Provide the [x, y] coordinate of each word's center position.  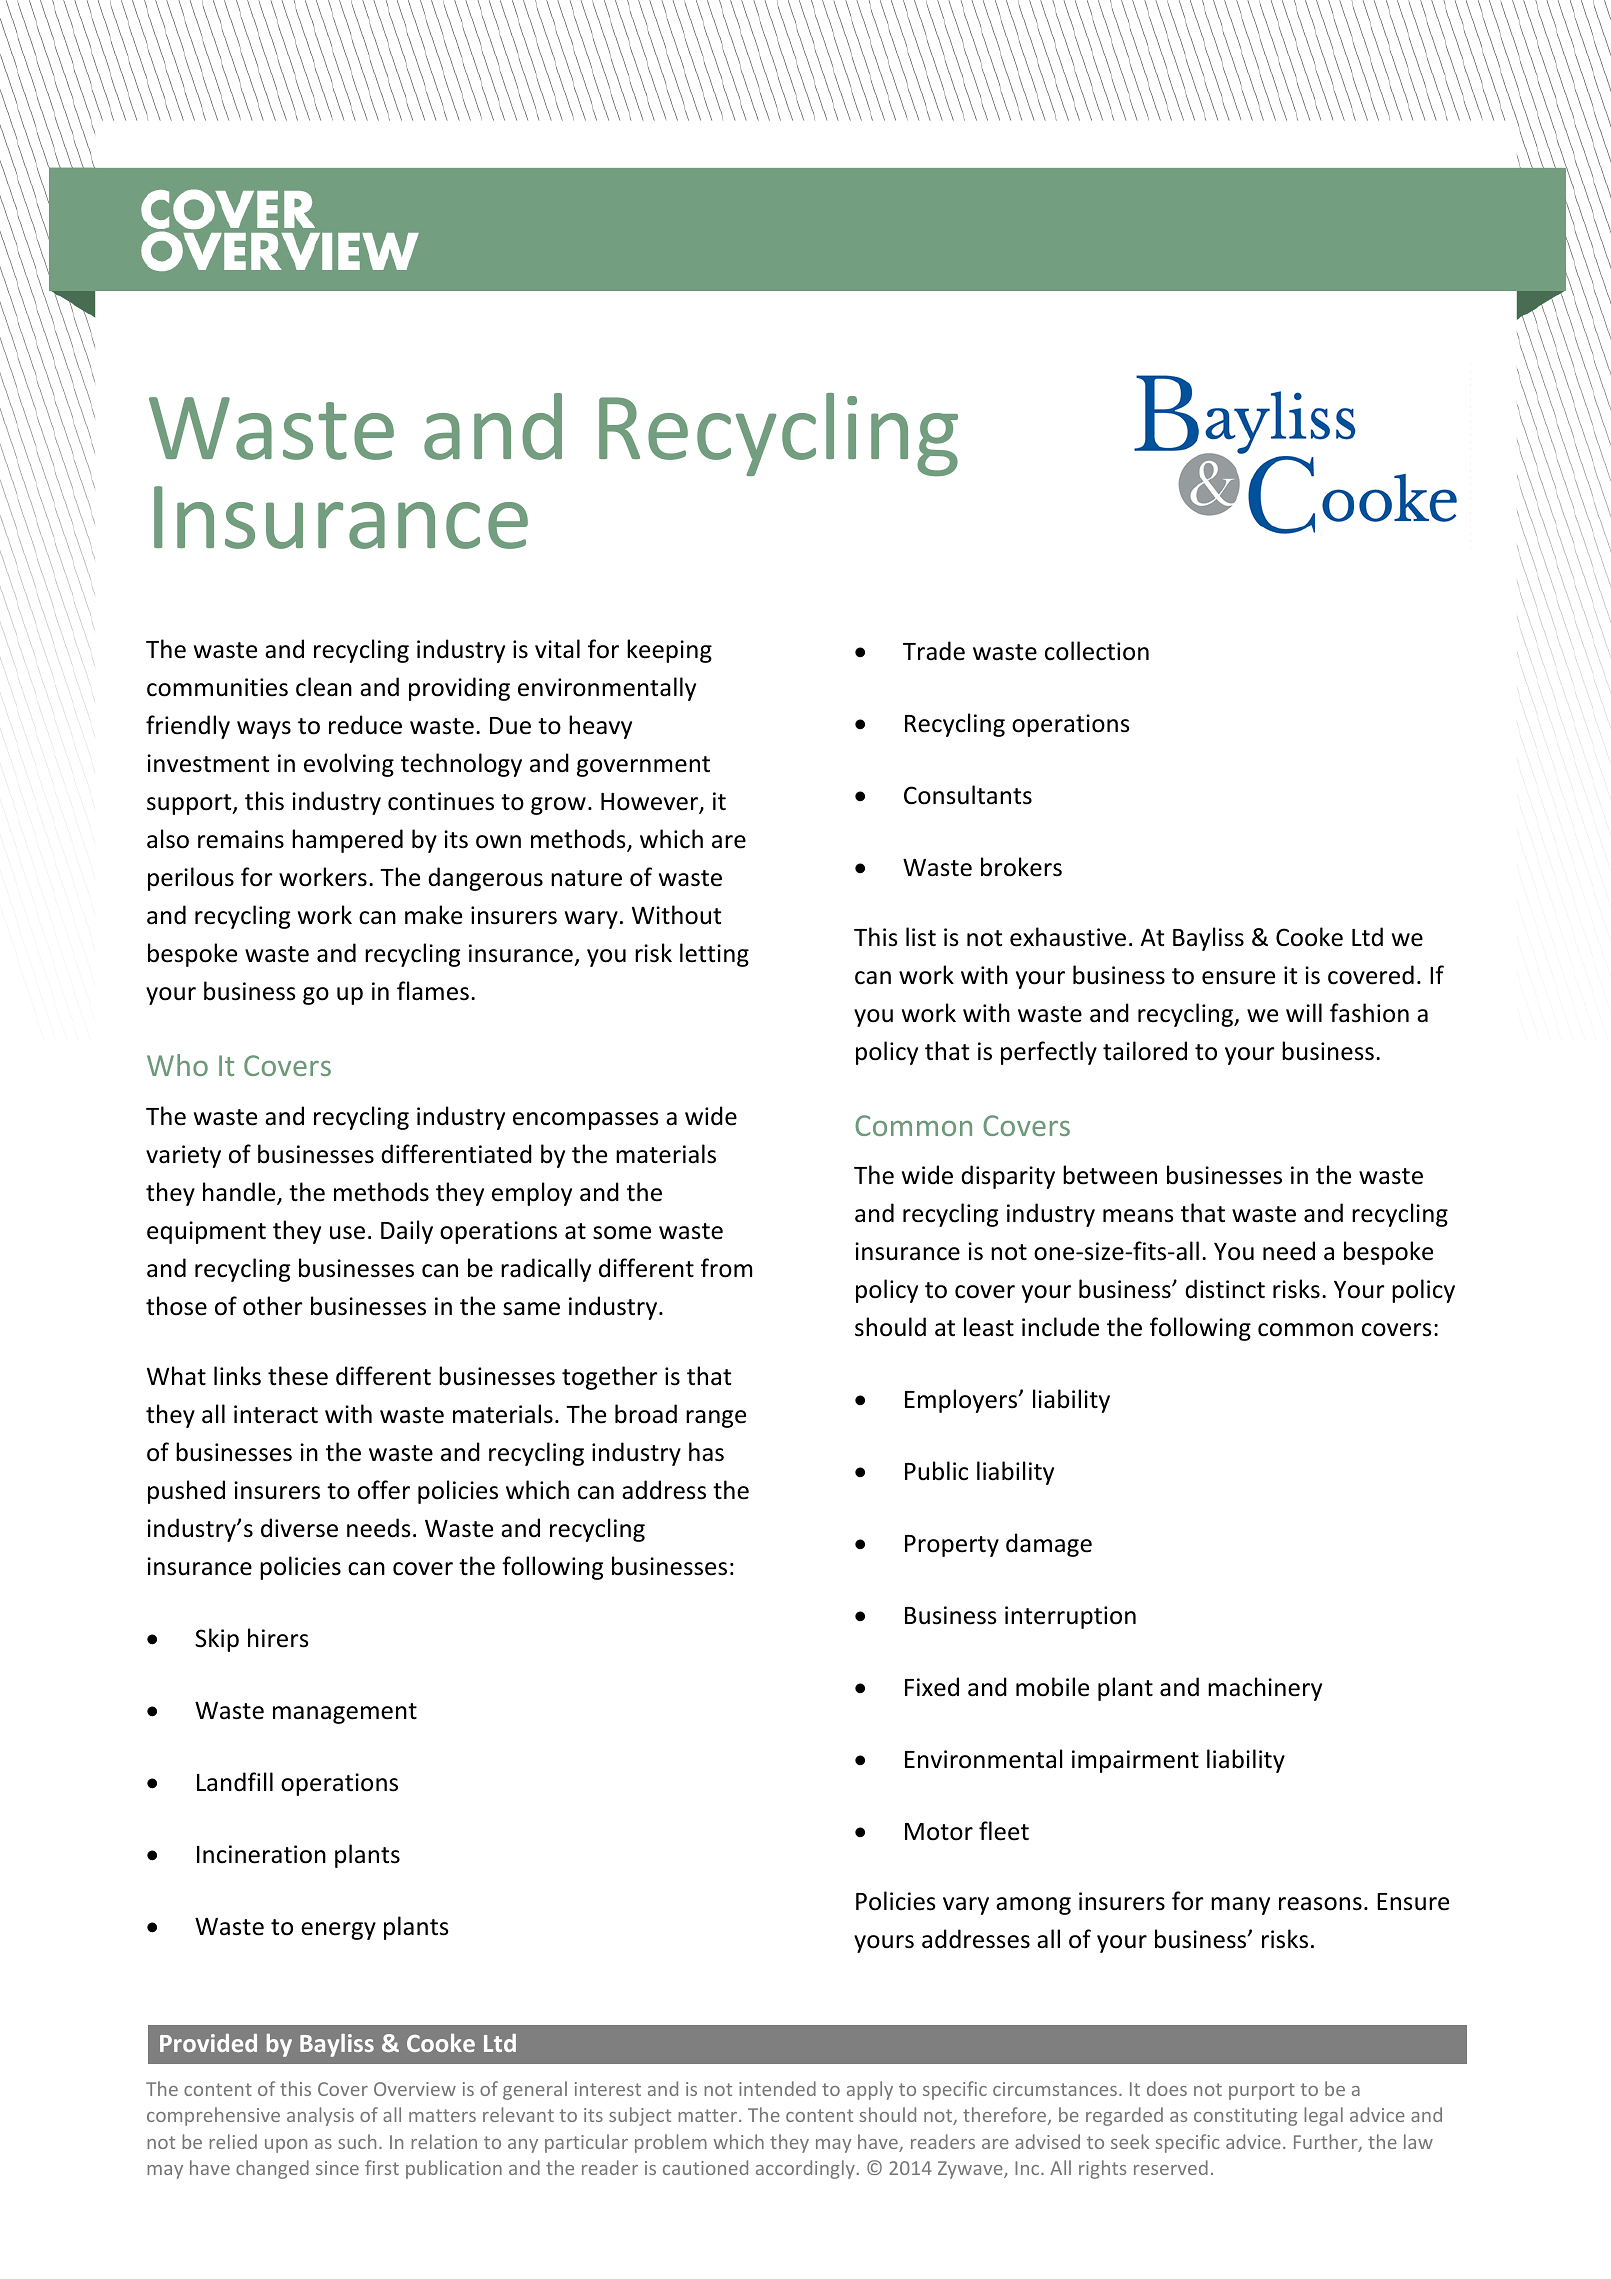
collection [1097, 651]
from [726, 1268]
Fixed [932, 1687]
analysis [320, 2116]
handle [240, 1193]
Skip [217, 1640]
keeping [669, 651]
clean [324, 687]
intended [777, 2088]
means [1138, 1216]
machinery [1265, 1689]
